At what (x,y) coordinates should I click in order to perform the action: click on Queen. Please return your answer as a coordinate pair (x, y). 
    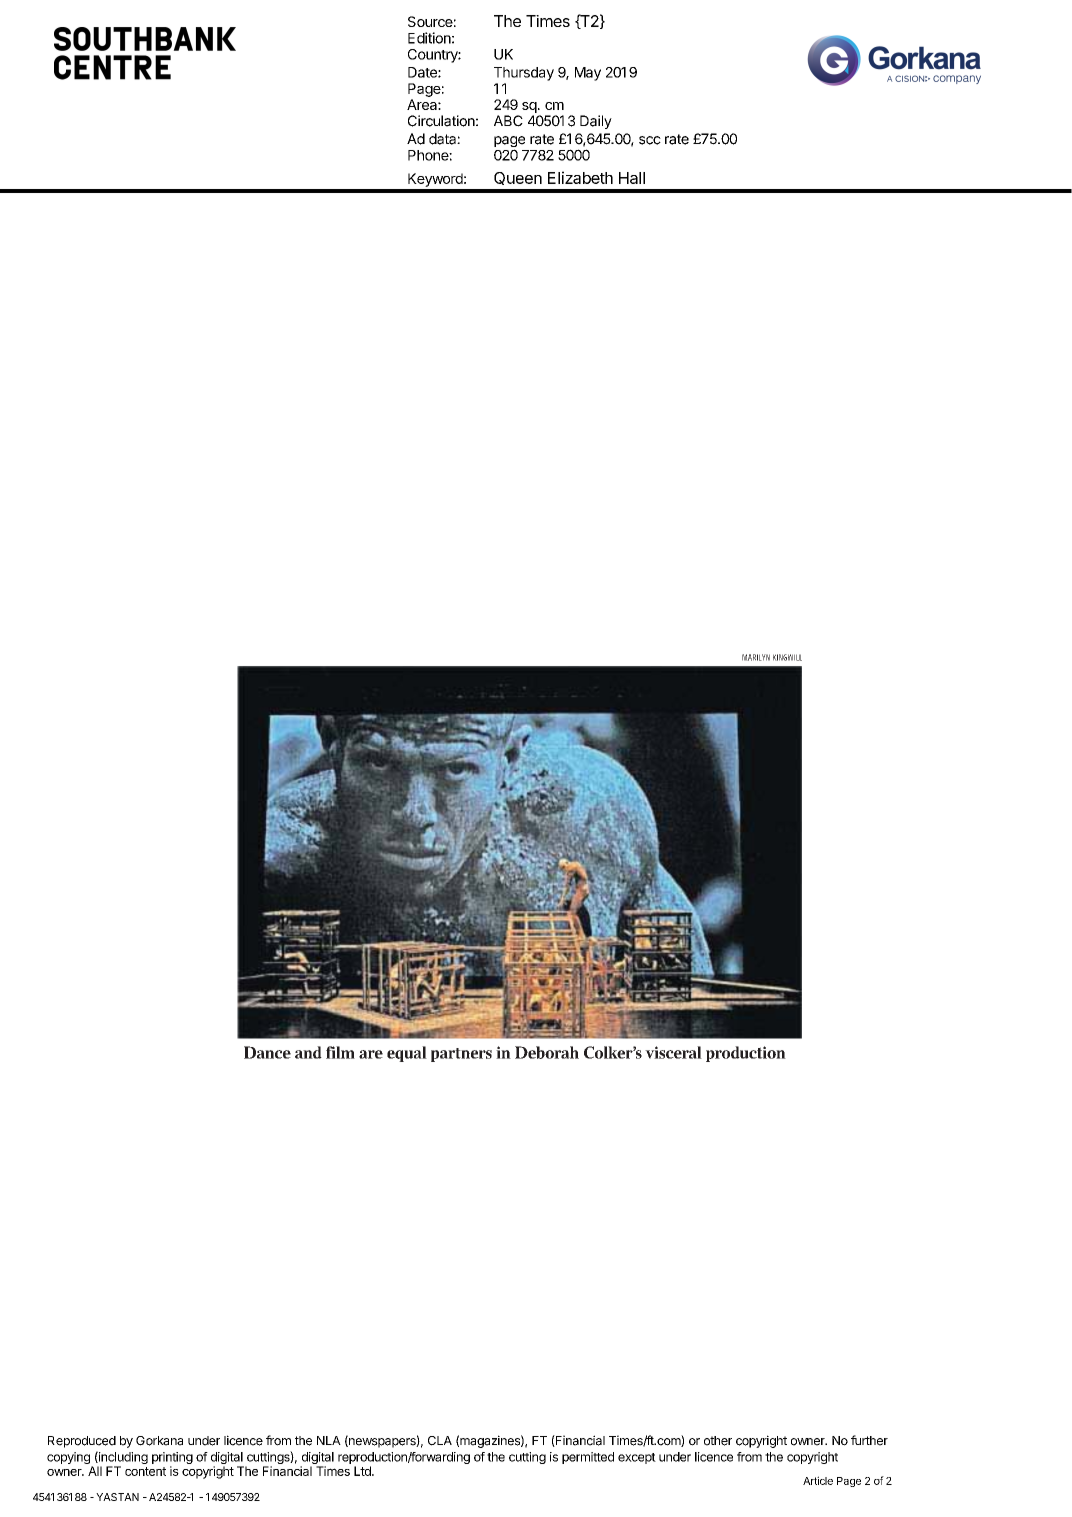
    Looking at the image, I should click on (518, 178).
